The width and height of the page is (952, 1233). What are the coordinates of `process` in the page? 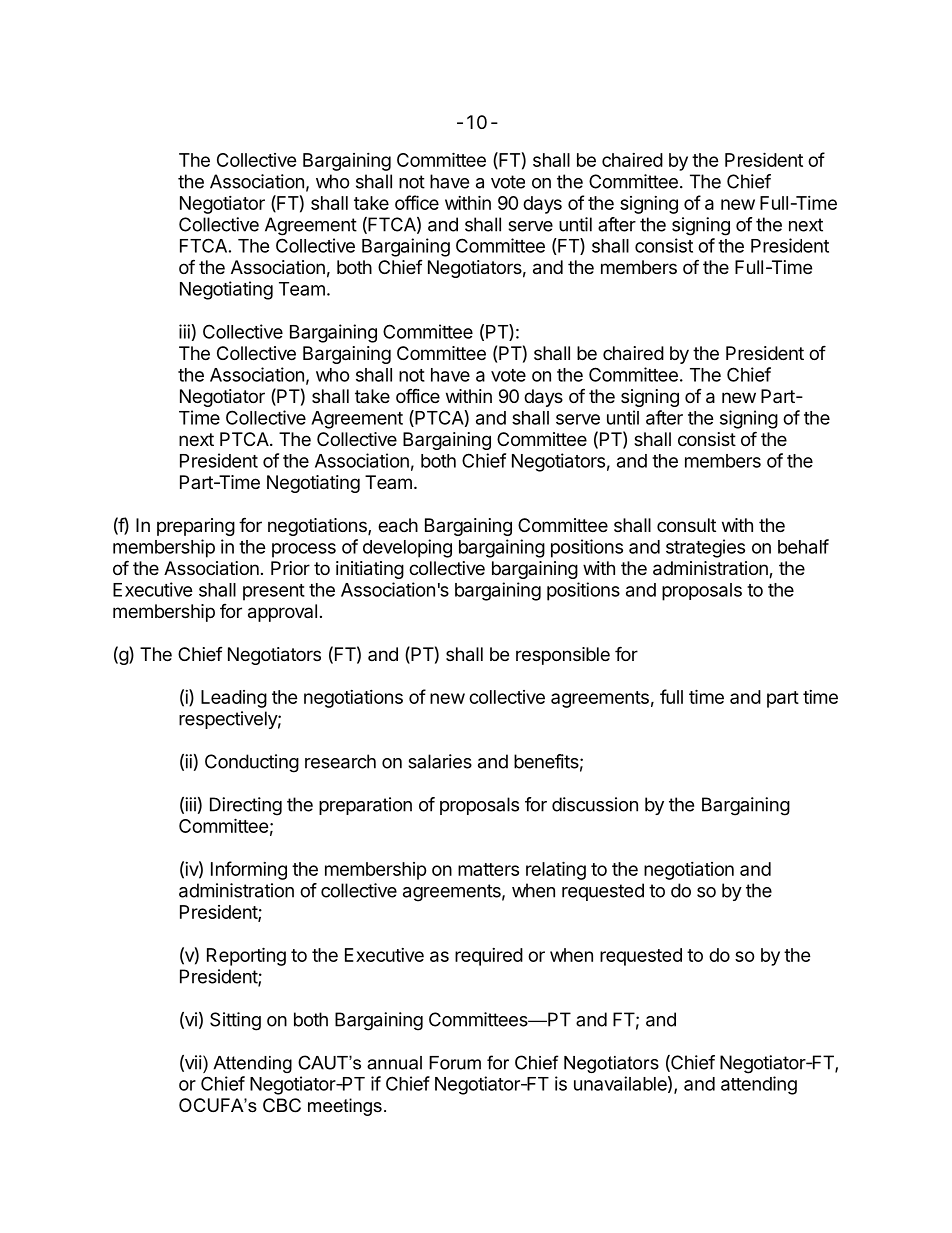 It's located at (304, 550).
